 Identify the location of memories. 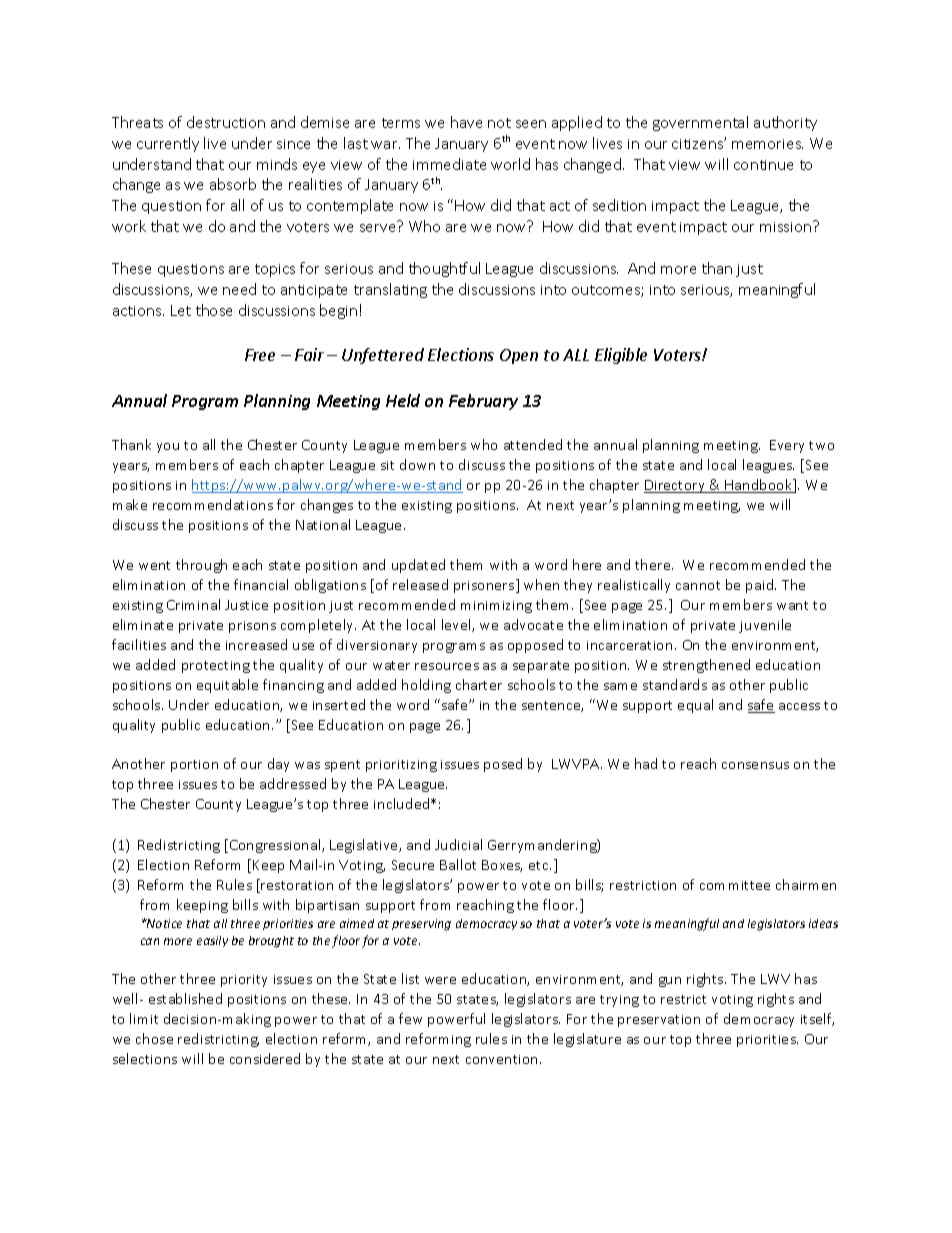
(767, 144).
